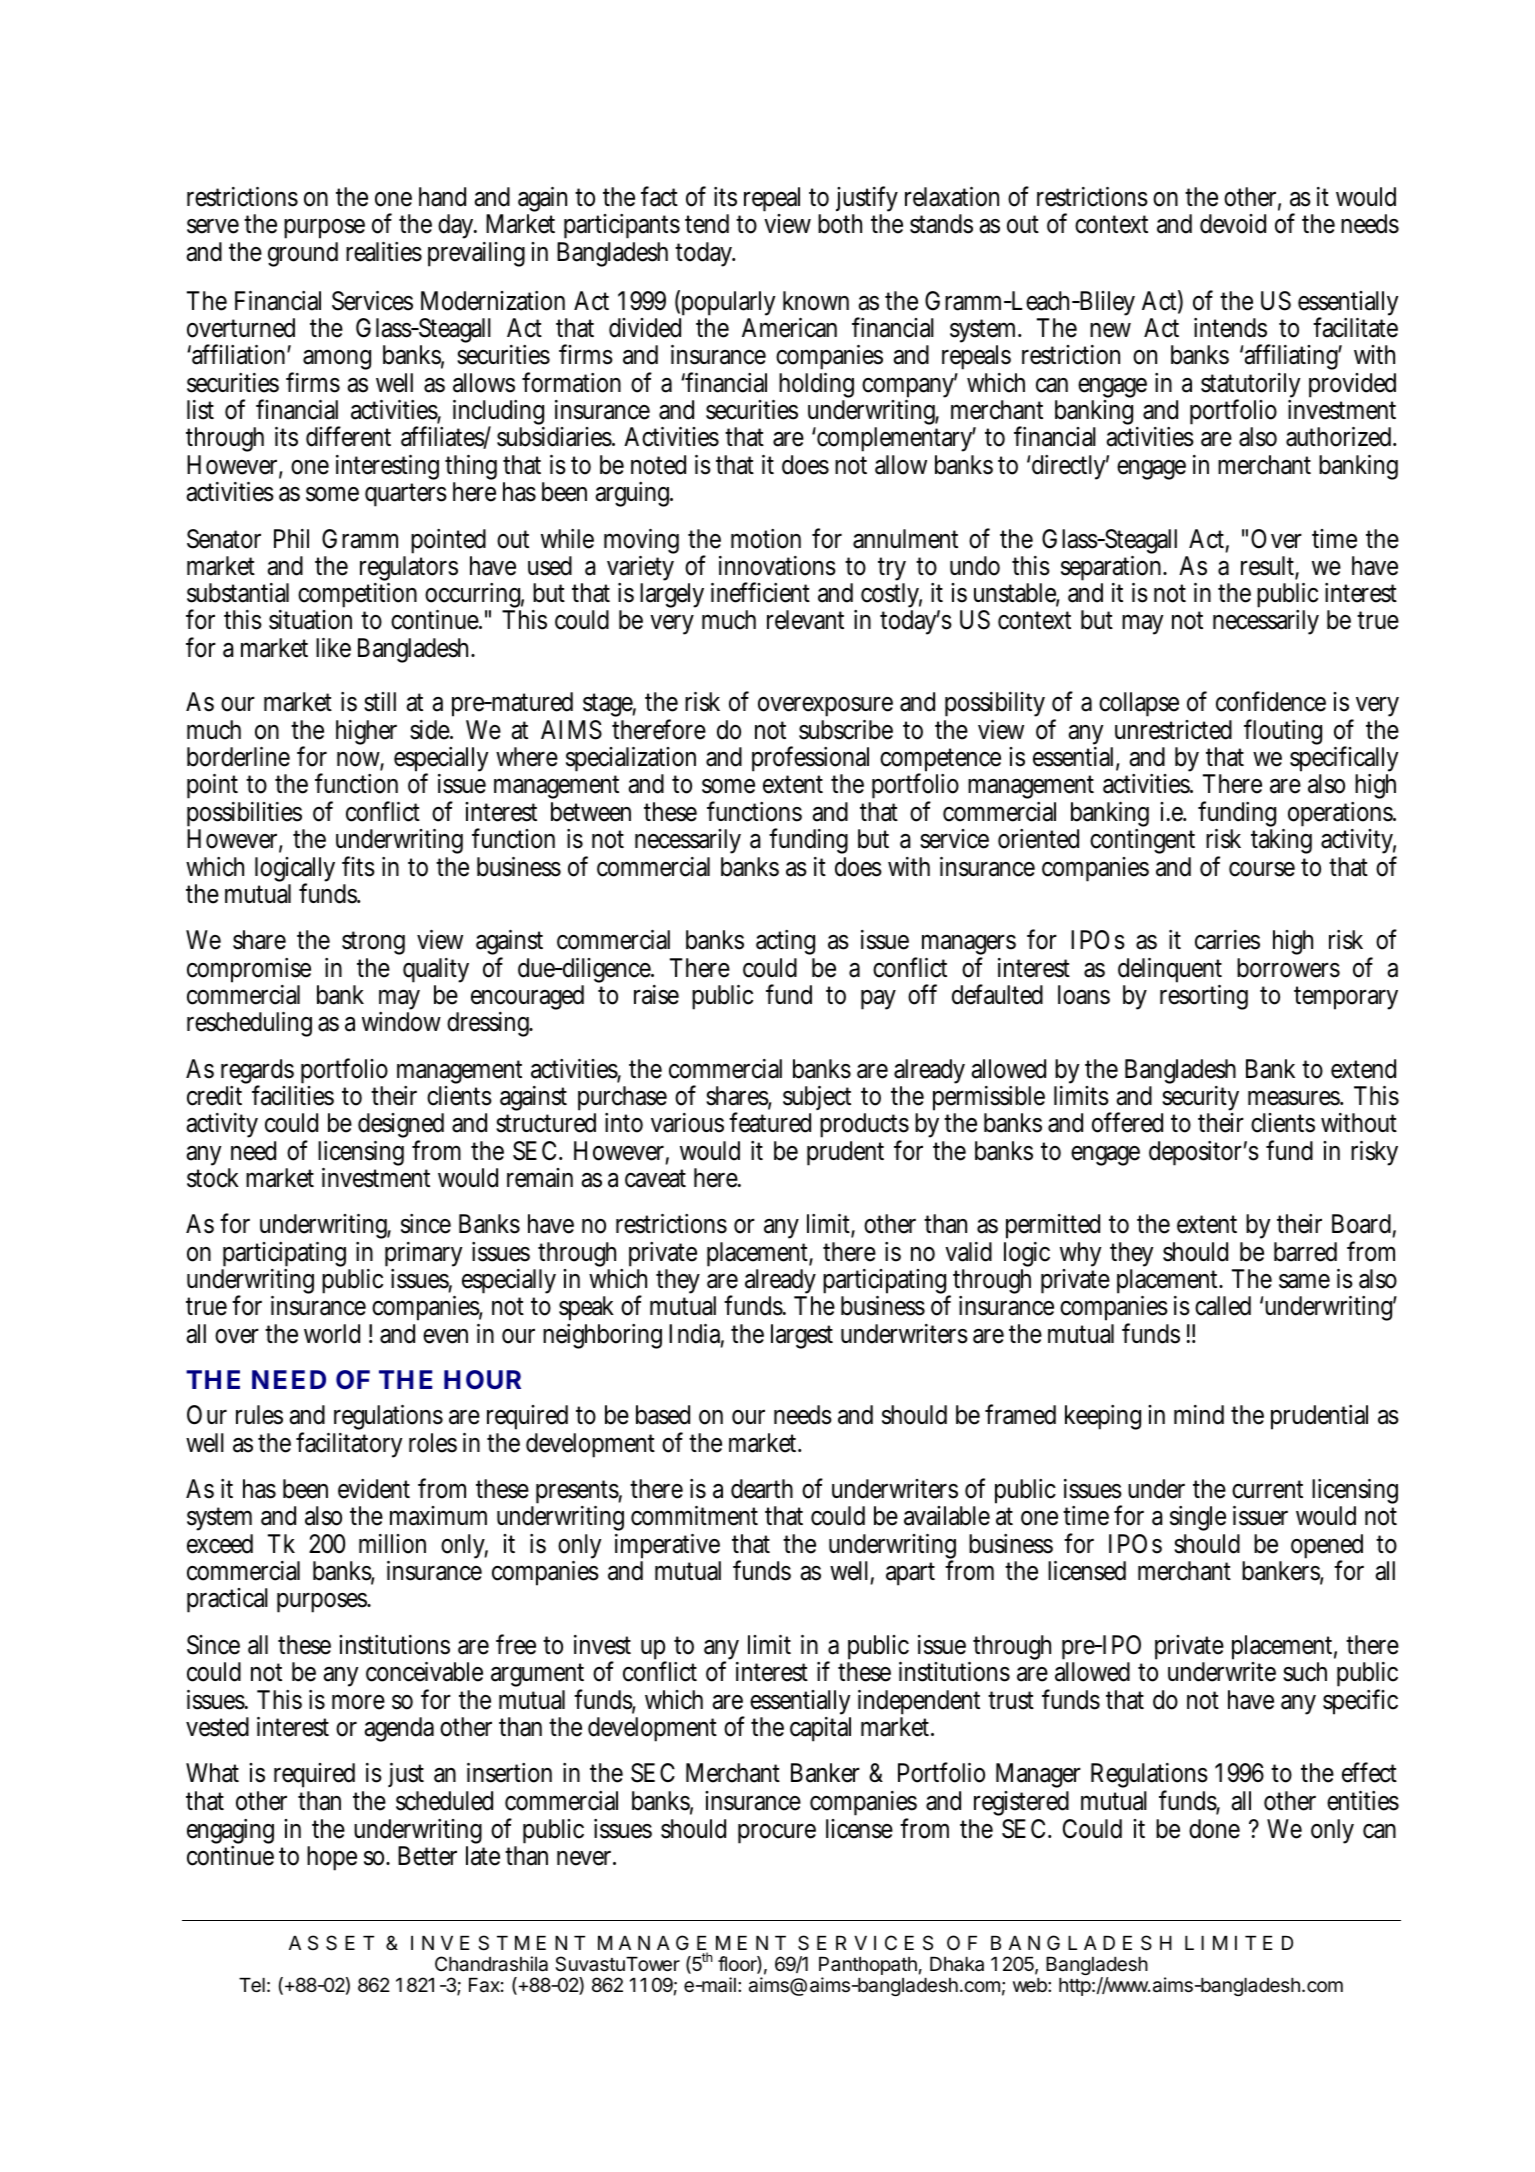 This screenshot has height=2172, width=1535. I want to click on single, so click(1198, 1520).
